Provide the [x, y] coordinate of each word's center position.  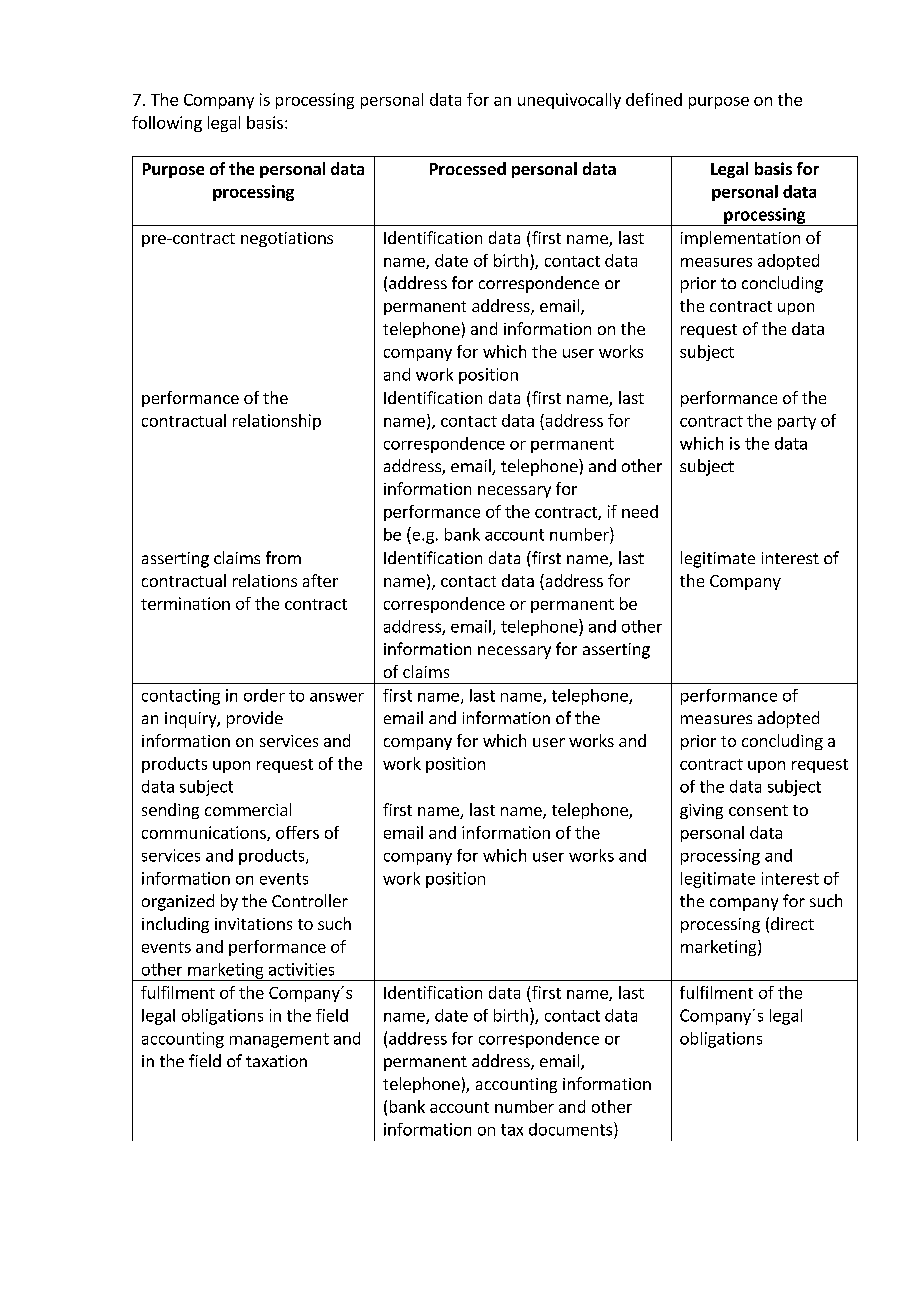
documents [572, 1129]
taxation [276, 1061]
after [320, 580]
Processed [468, 168]
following [167, 124]
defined [654, 99]
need [640, 511]
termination [185, 603]
